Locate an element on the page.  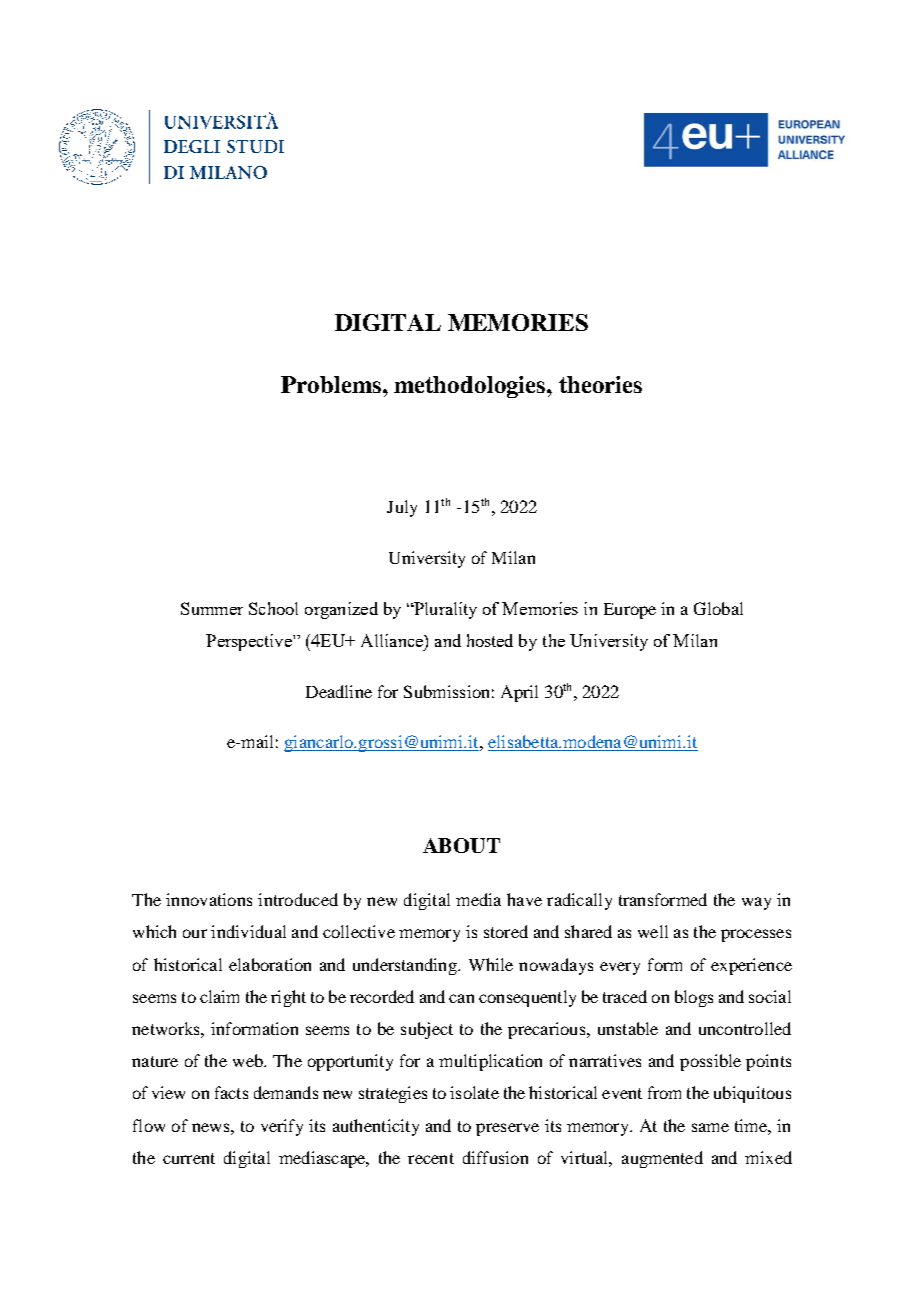
methodologies is located at coordinates (471, 387).
